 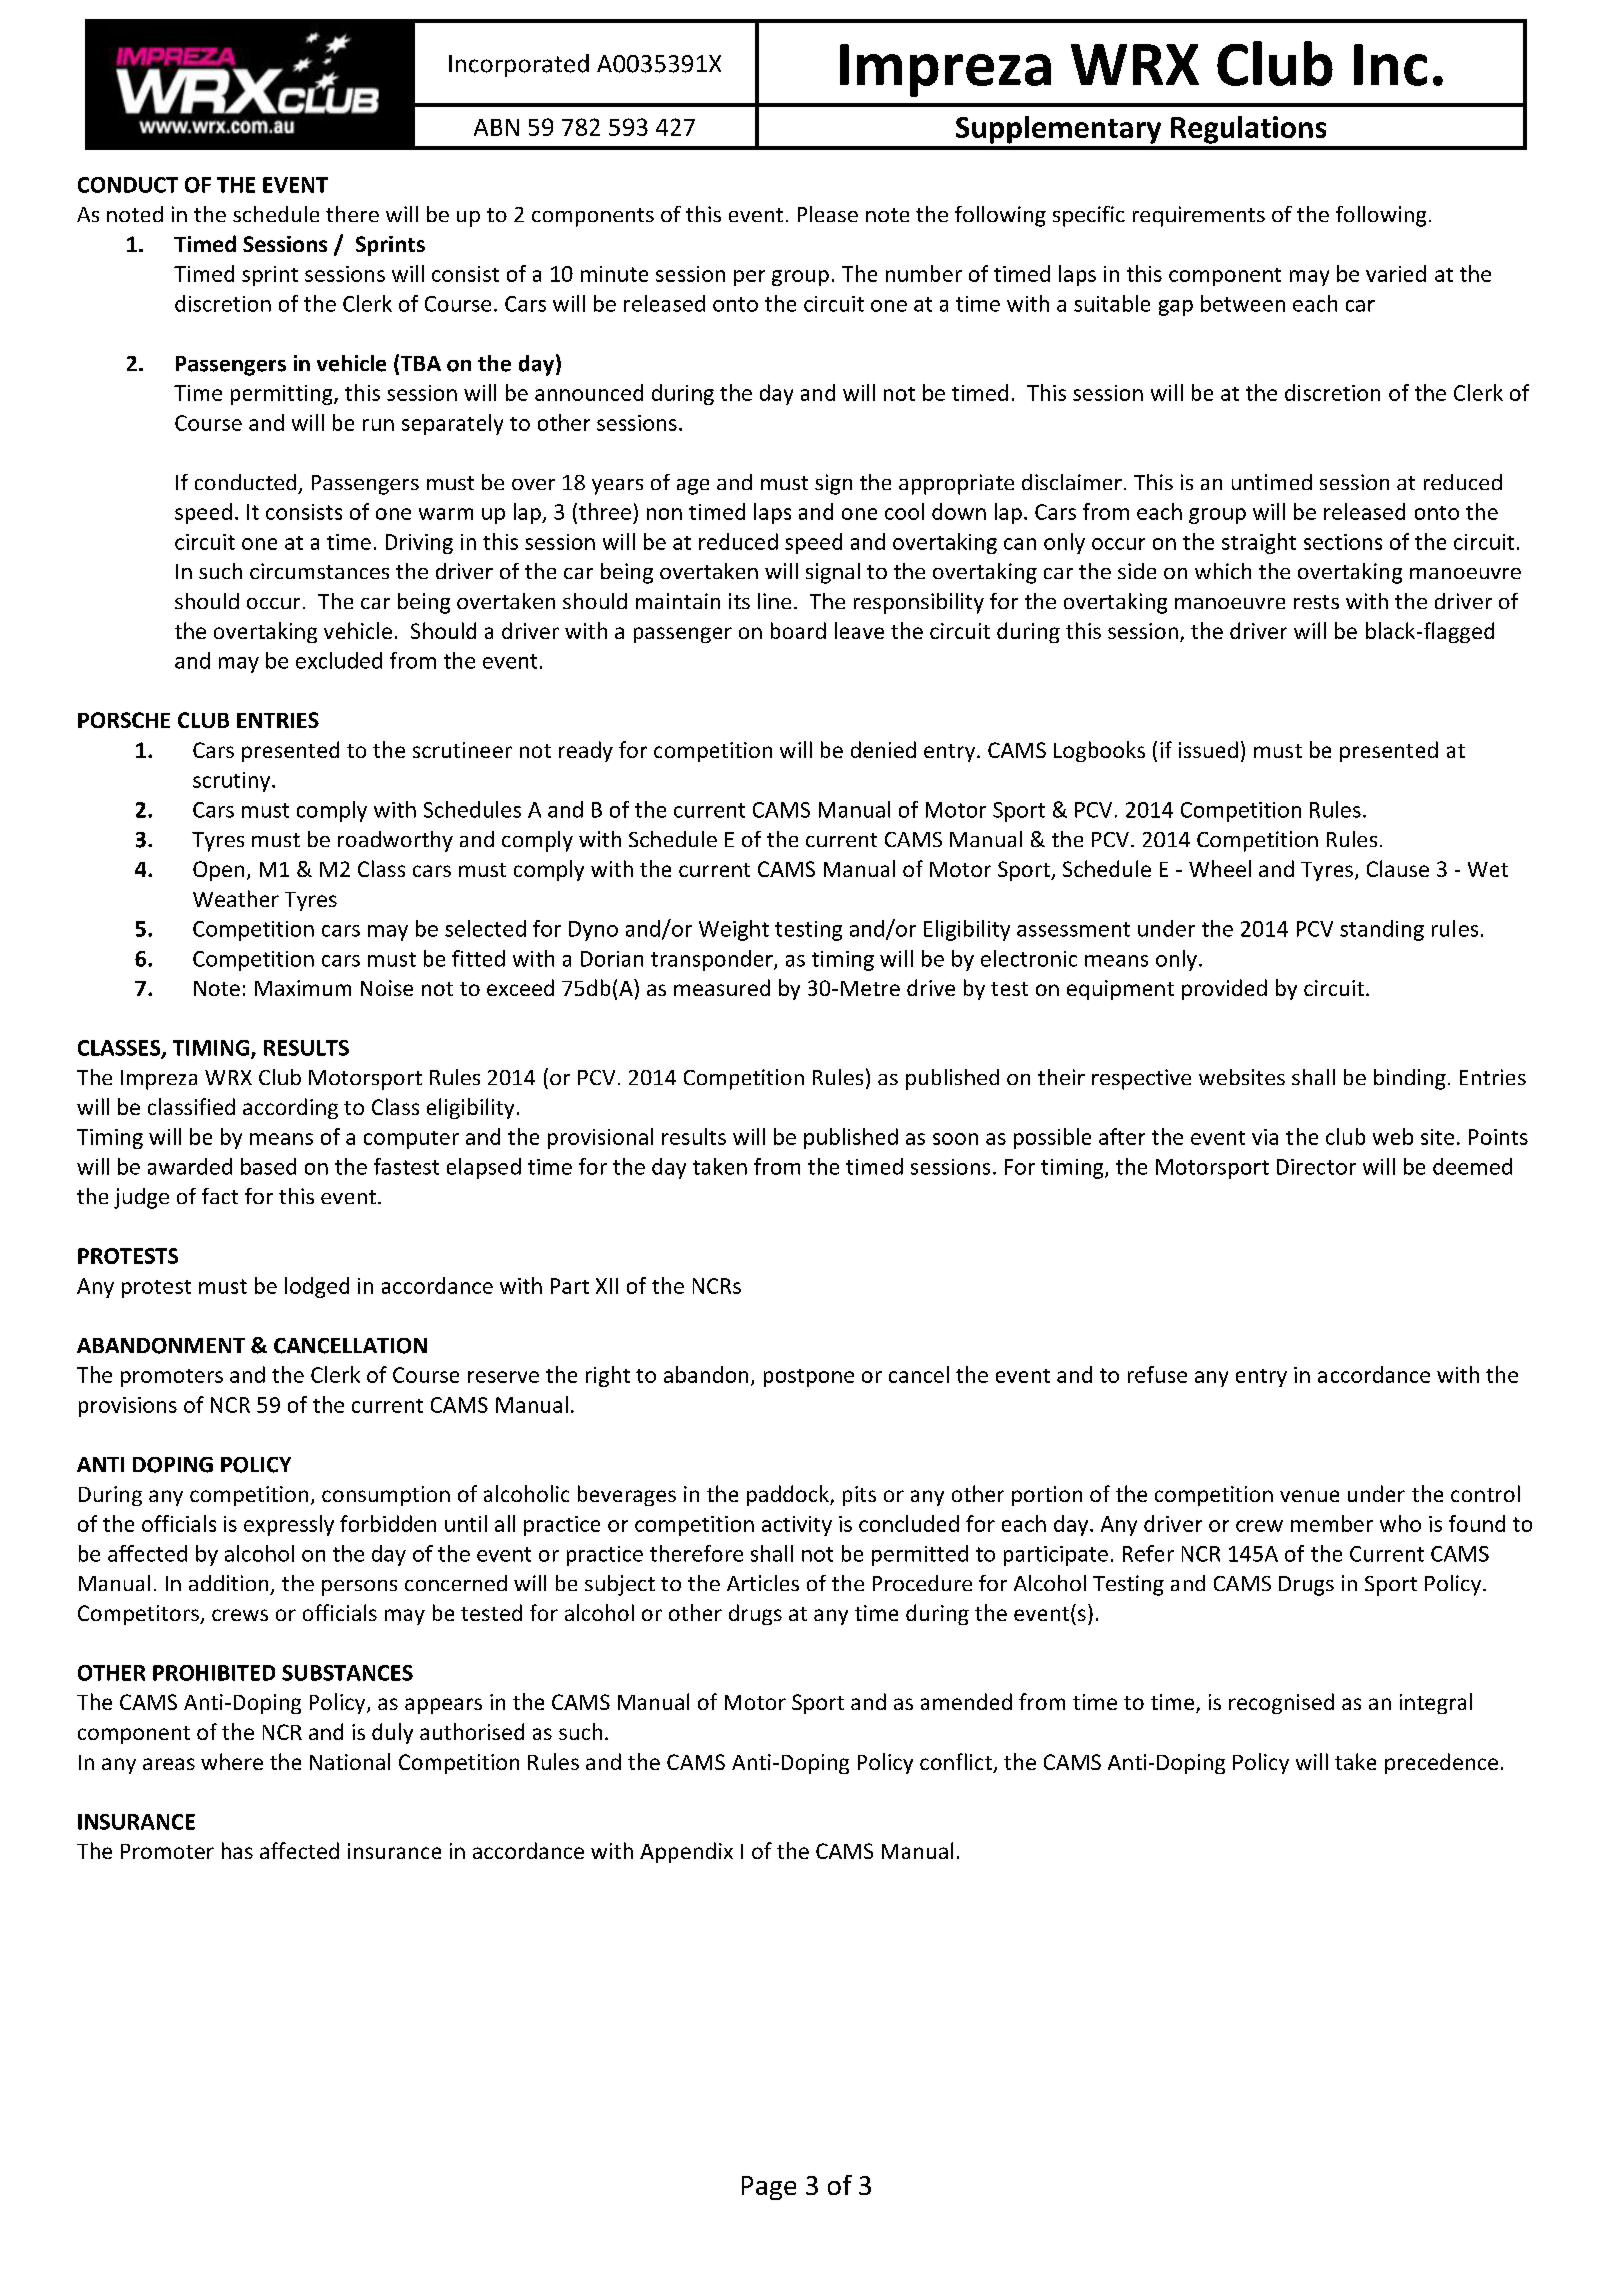 I want to click on precedence, so click(x=1441, y=1763).
